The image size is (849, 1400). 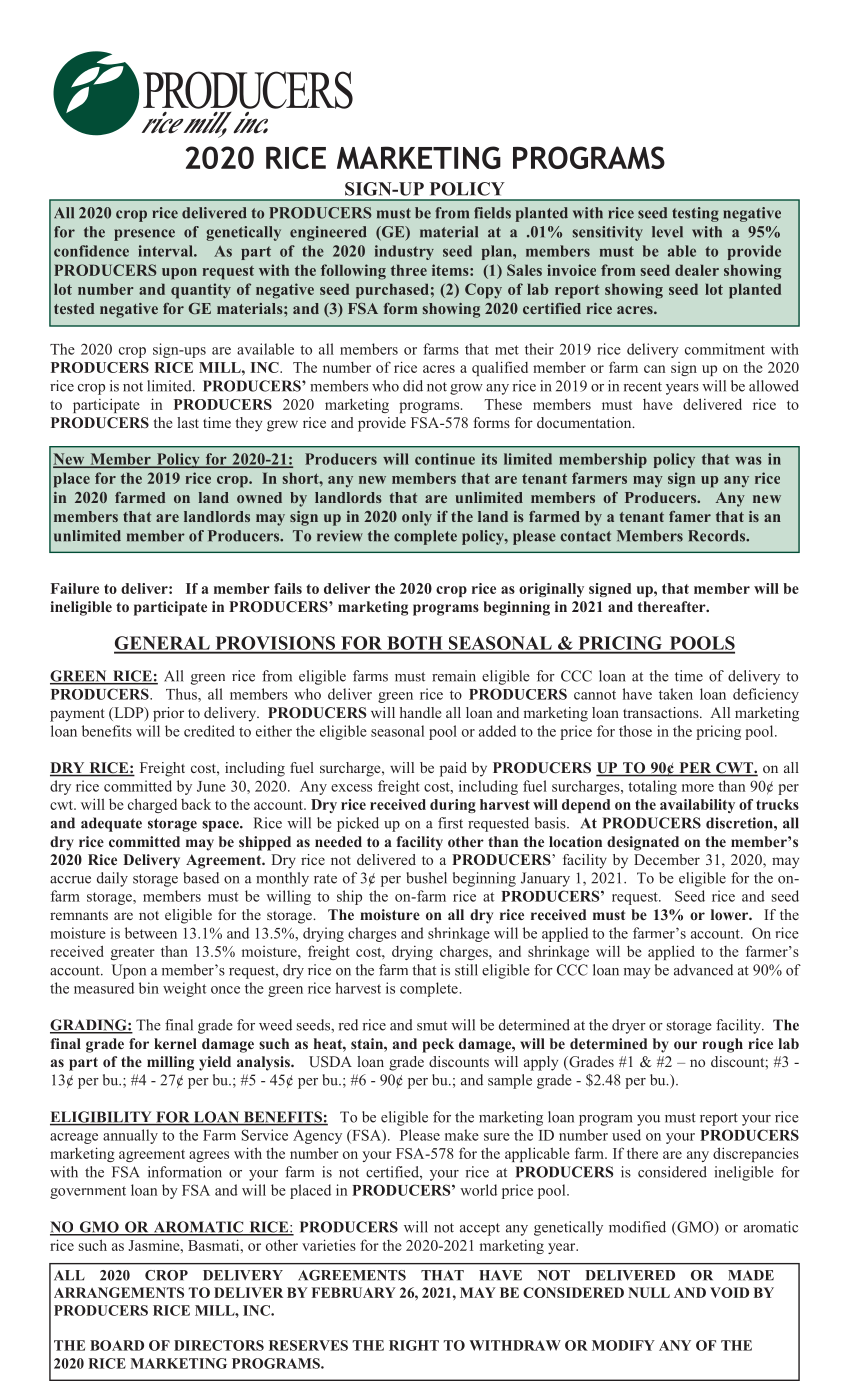 I want to click on dealer, so click(x=697, y=270).
